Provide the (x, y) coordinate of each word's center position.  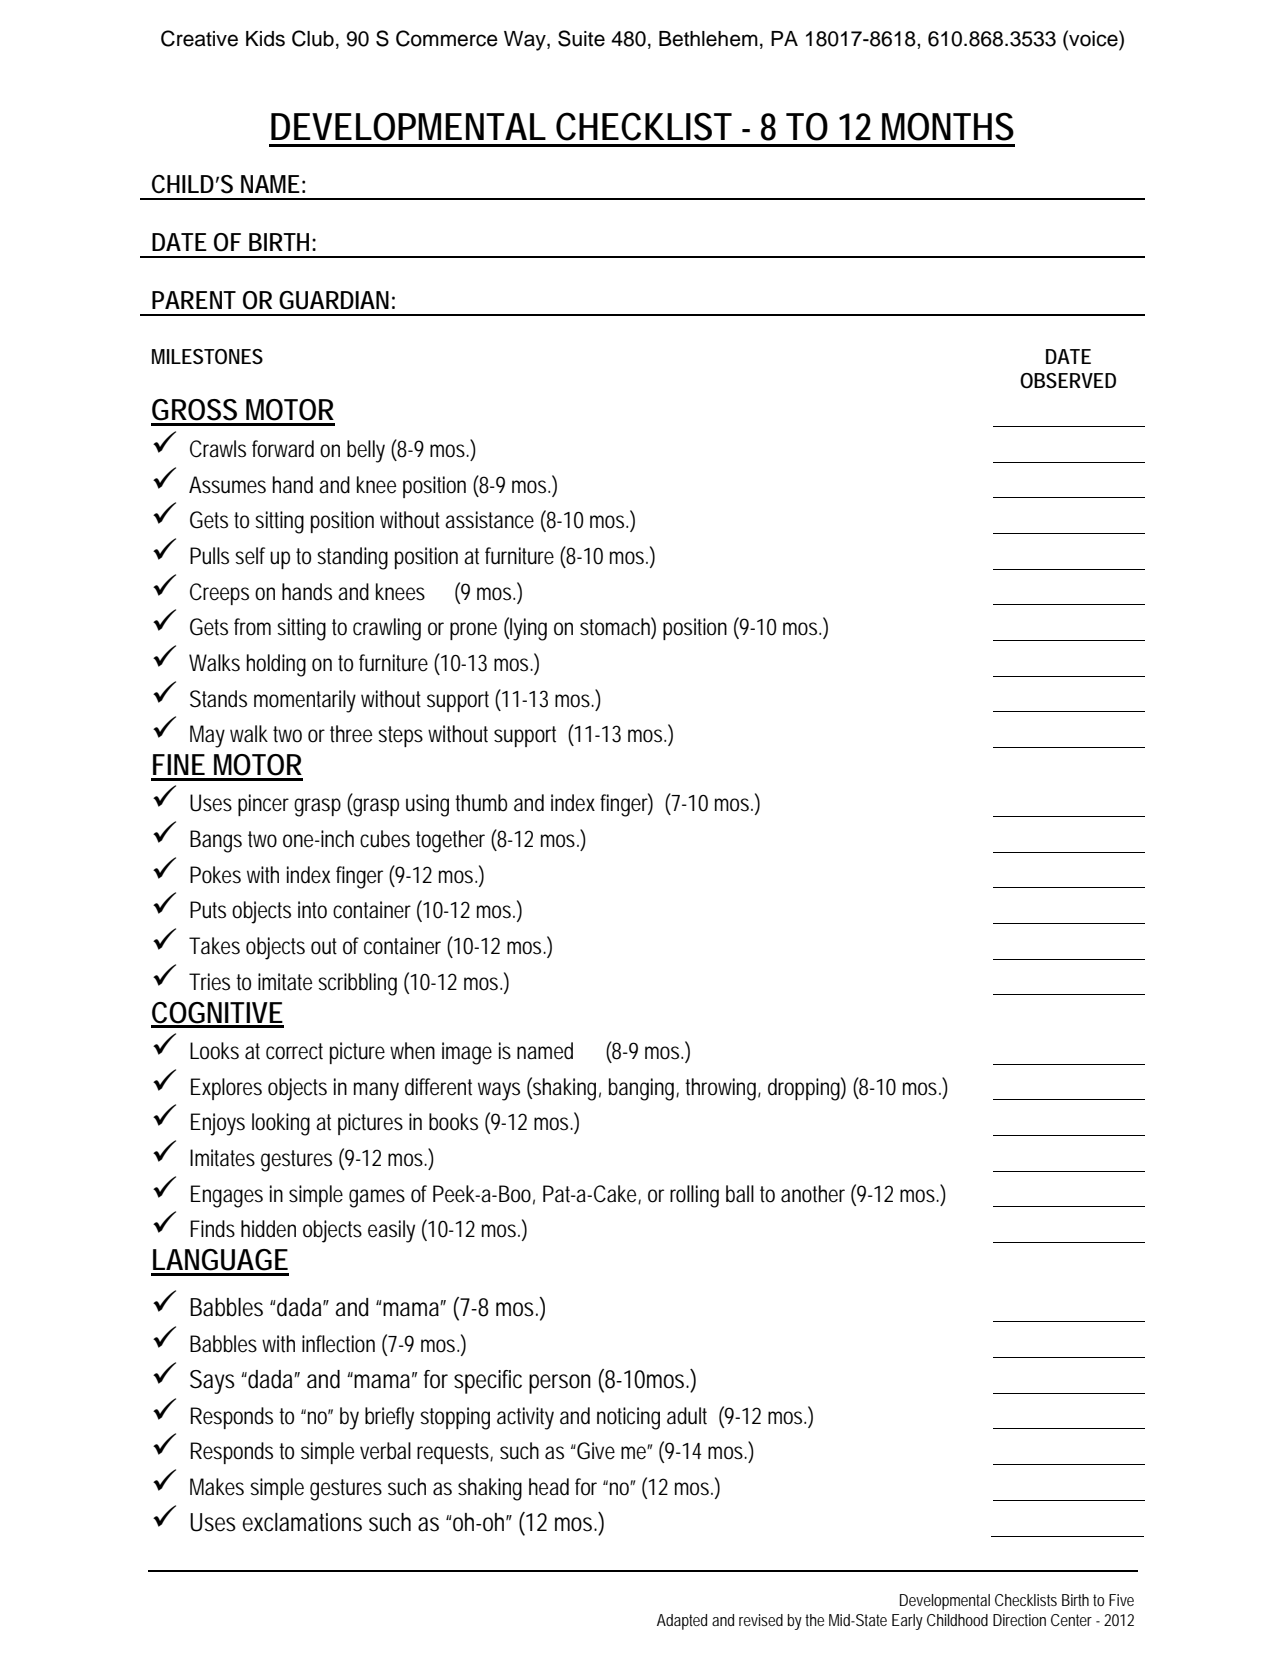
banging (644, 1089)
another (813, 1194)
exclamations (302, 1522)
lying (528, 629)
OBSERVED (1068, 381)
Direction (1019, 1620)
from (252, 627)
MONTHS (948, 127)
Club (313, 38)
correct (294, 1051)
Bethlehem (708, 39)
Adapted (682, 1622)
